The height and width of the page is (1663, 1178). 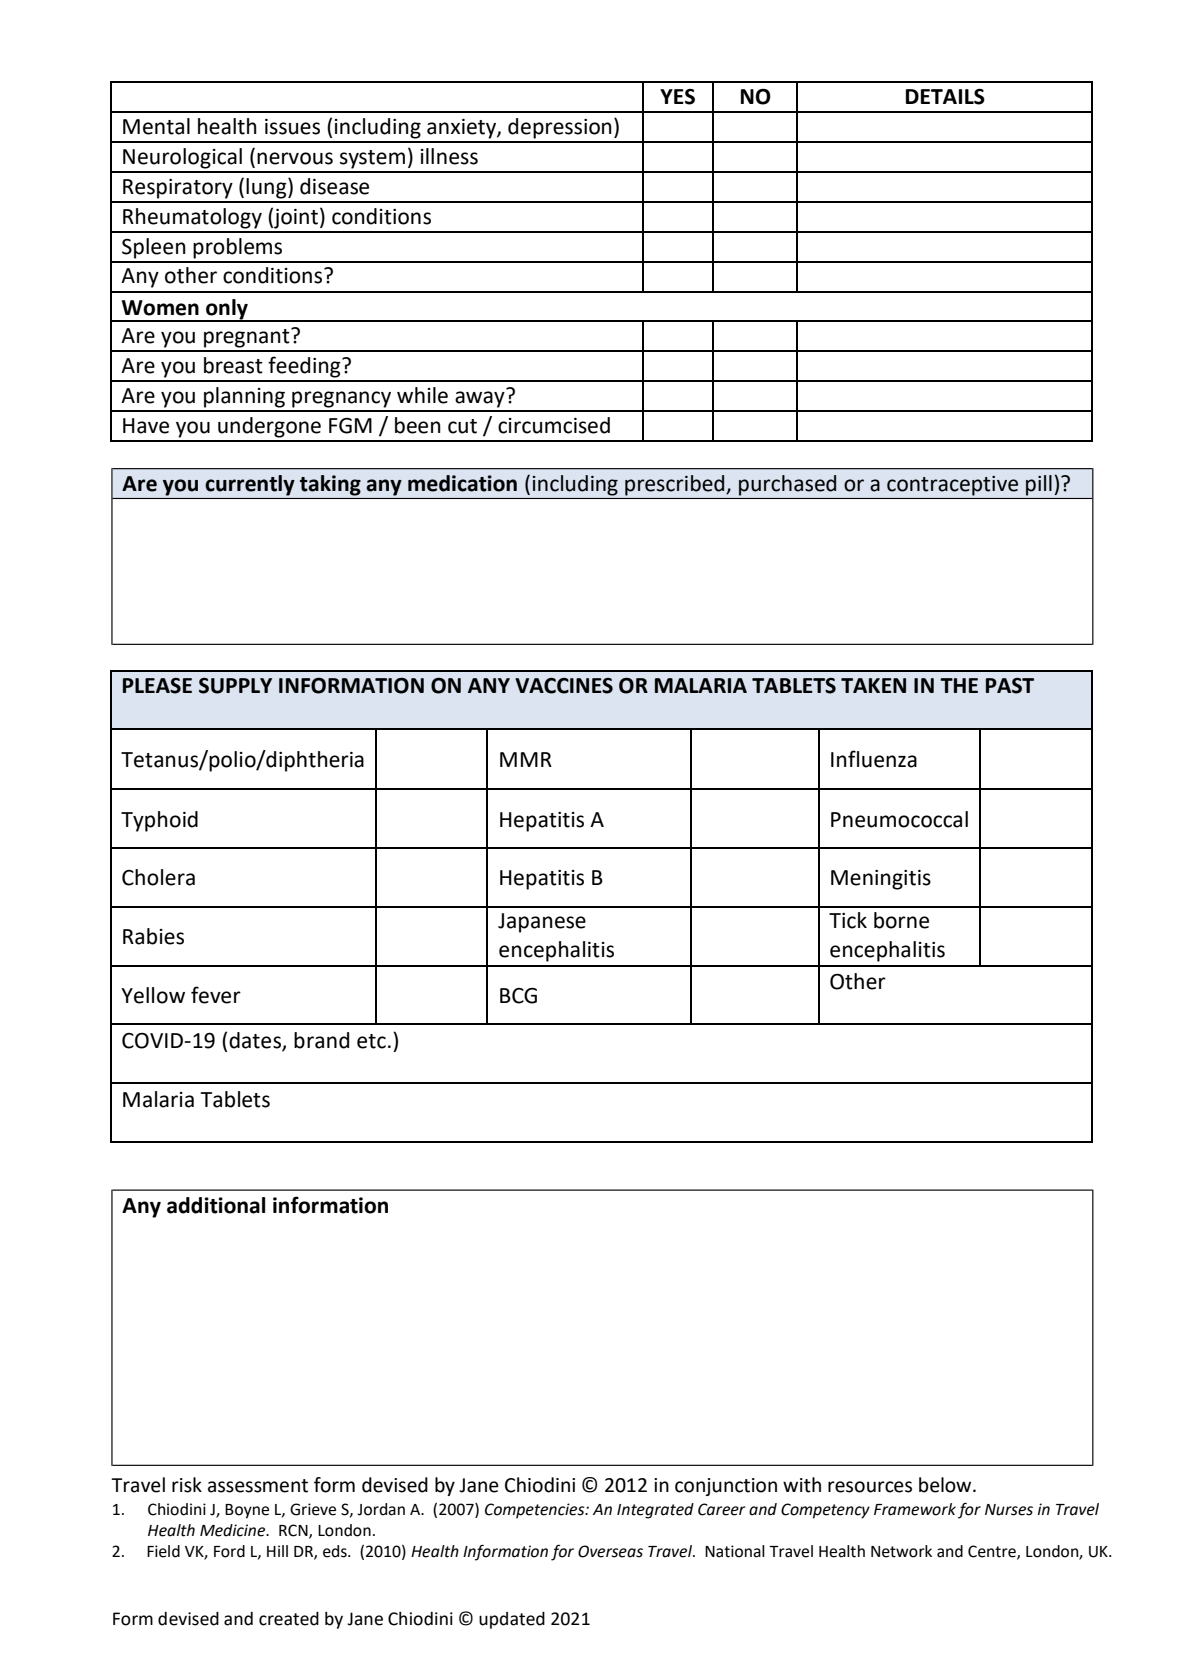 What do you see at coordinates (946, 1485) in the page?
I see `below` at bounding box center [946, 1485].
